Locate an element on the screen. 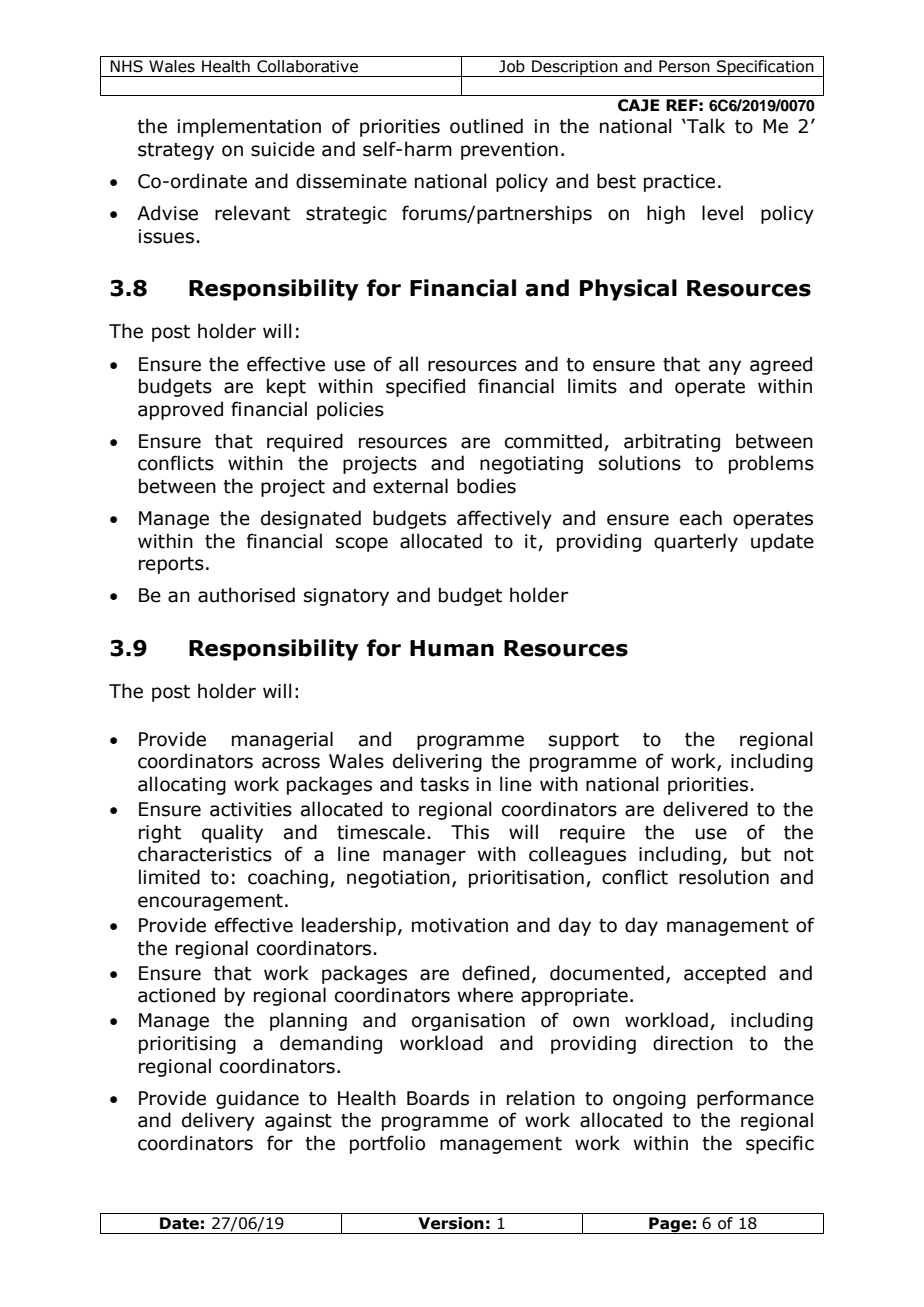 The width and height of the screenshot is (924, 1307). Talk is located at coordinates (705, 126).
